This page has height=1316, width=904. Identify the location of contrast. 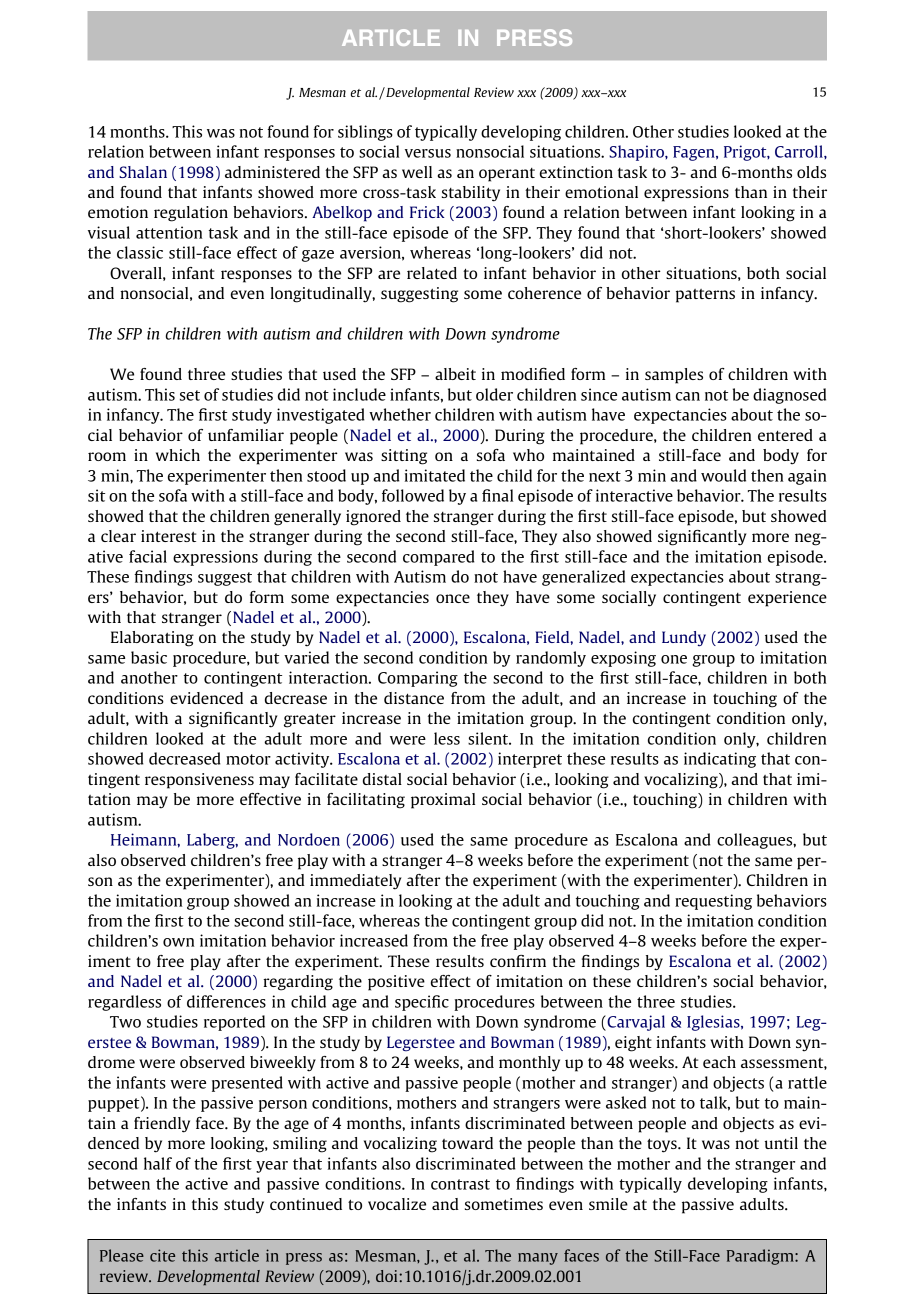
(460, 1184).
